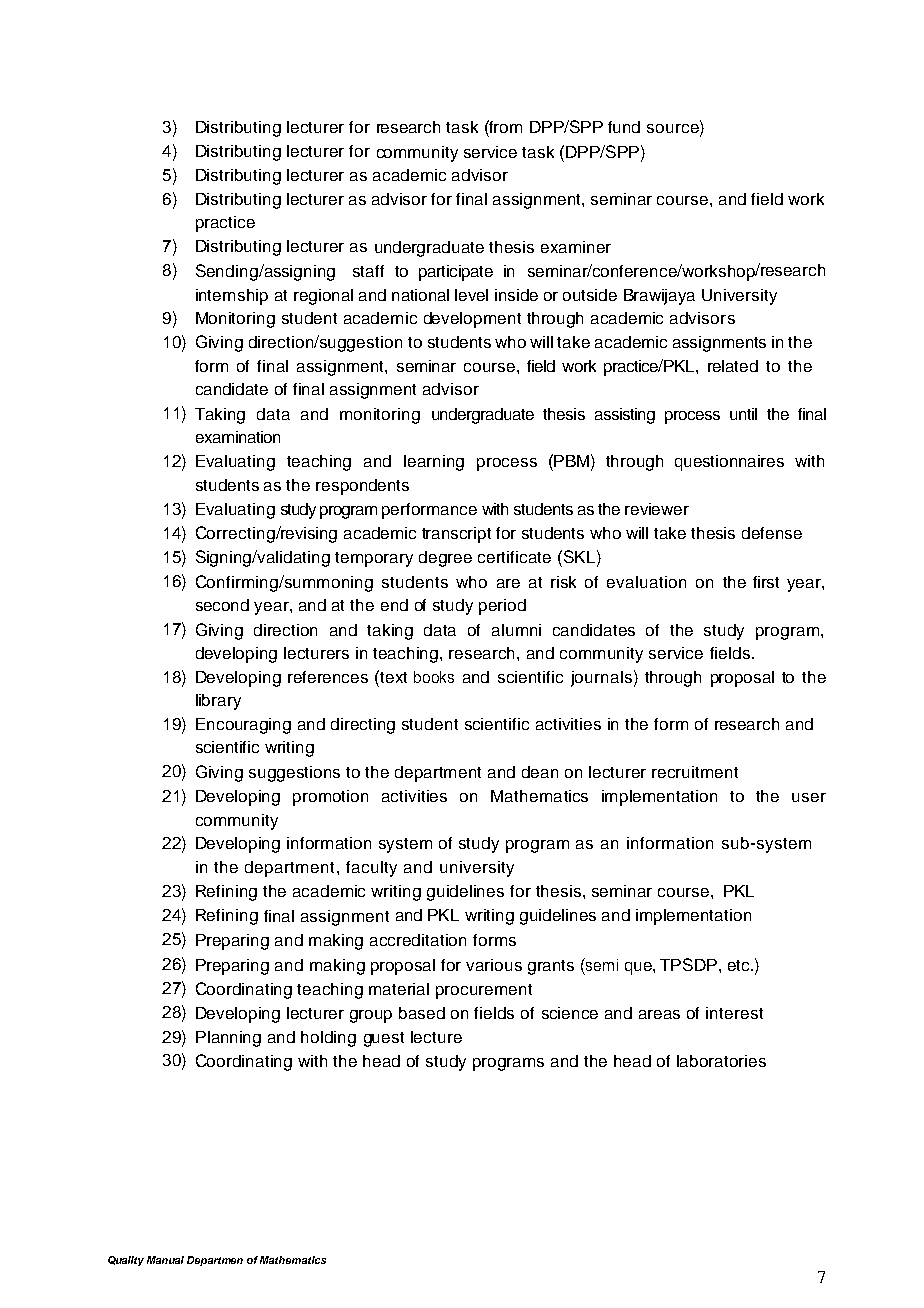 The height and width of the document is (1308, 924). What do you see at coordinates (232, 297) in the document?
I see `internship` at bounding box center [232, 297].
